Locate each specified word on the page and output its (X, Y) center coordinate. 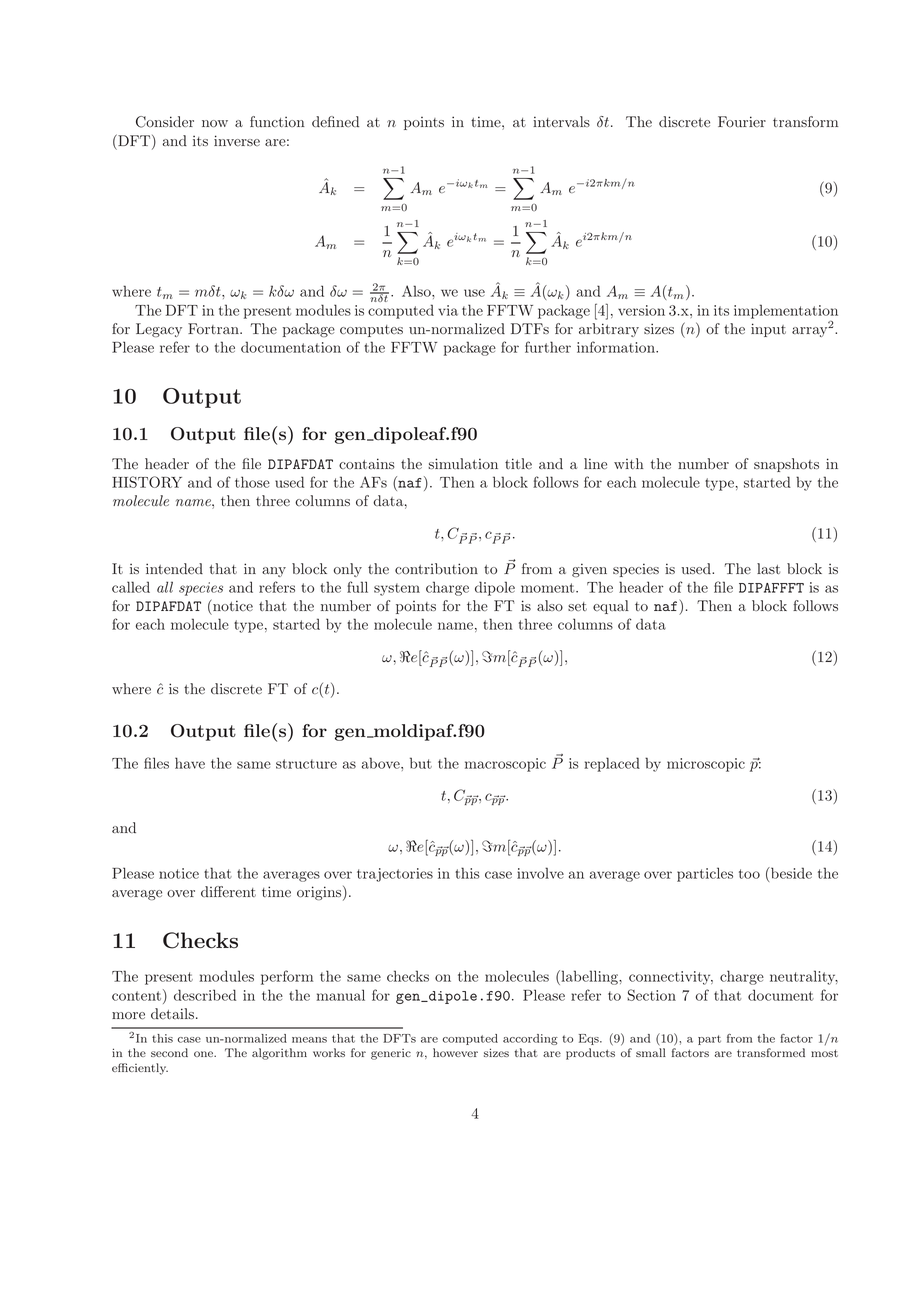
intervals (561, 121)
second (169, 1052)
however (455, 1052)
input (768, 330)
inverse (237, 140)
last (768, 568)
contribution (436, 568)
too (749, 874)
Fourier (742, 121)
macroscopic (505, 765)
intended (174, 568)
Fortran (214, 328)
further (548, 347)
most (824, 1053)
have (190, 763)
